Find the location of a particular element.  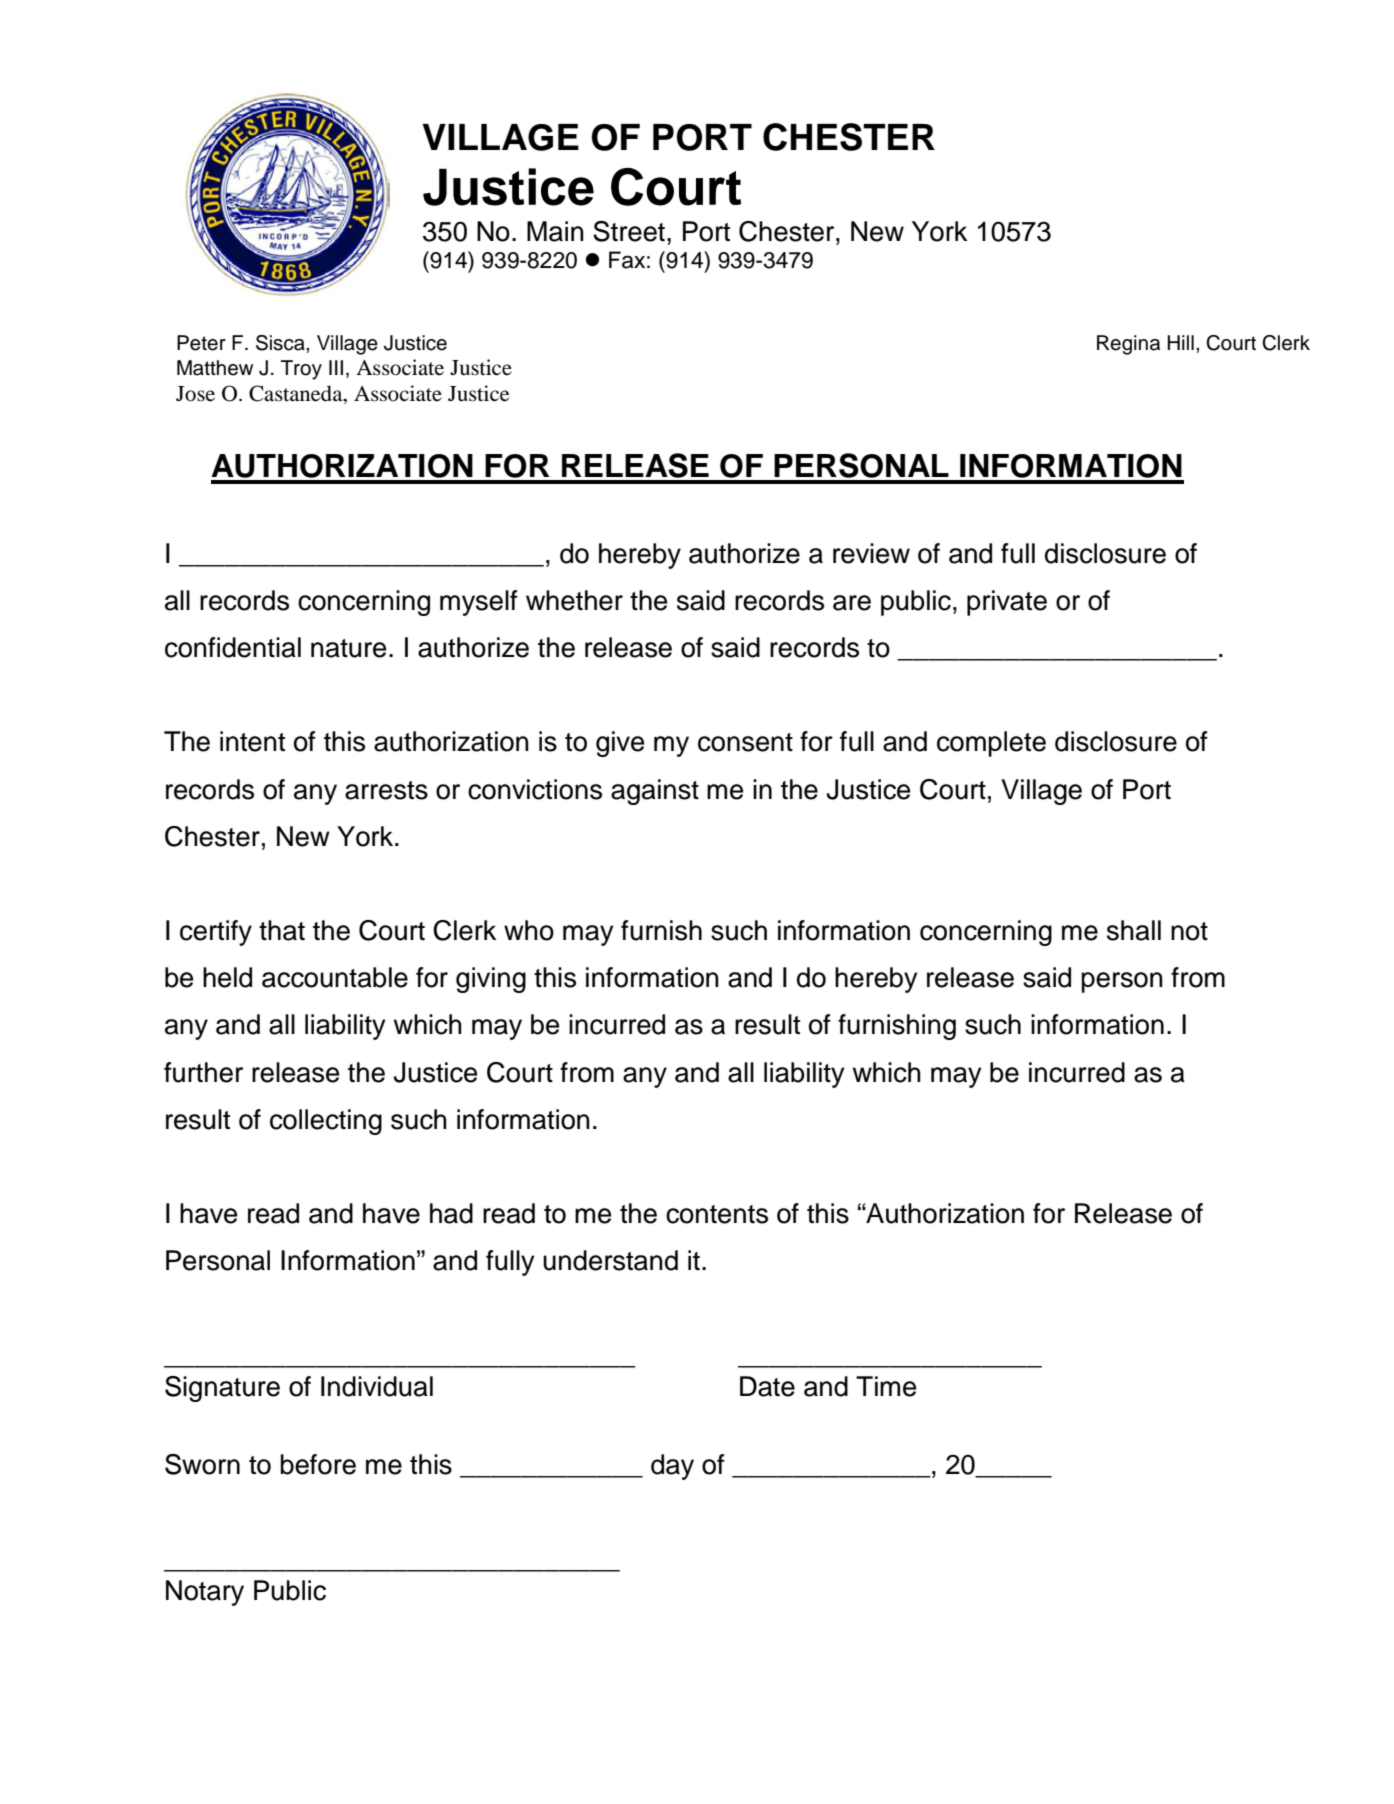

day is located at coordinates (672, 1467).
